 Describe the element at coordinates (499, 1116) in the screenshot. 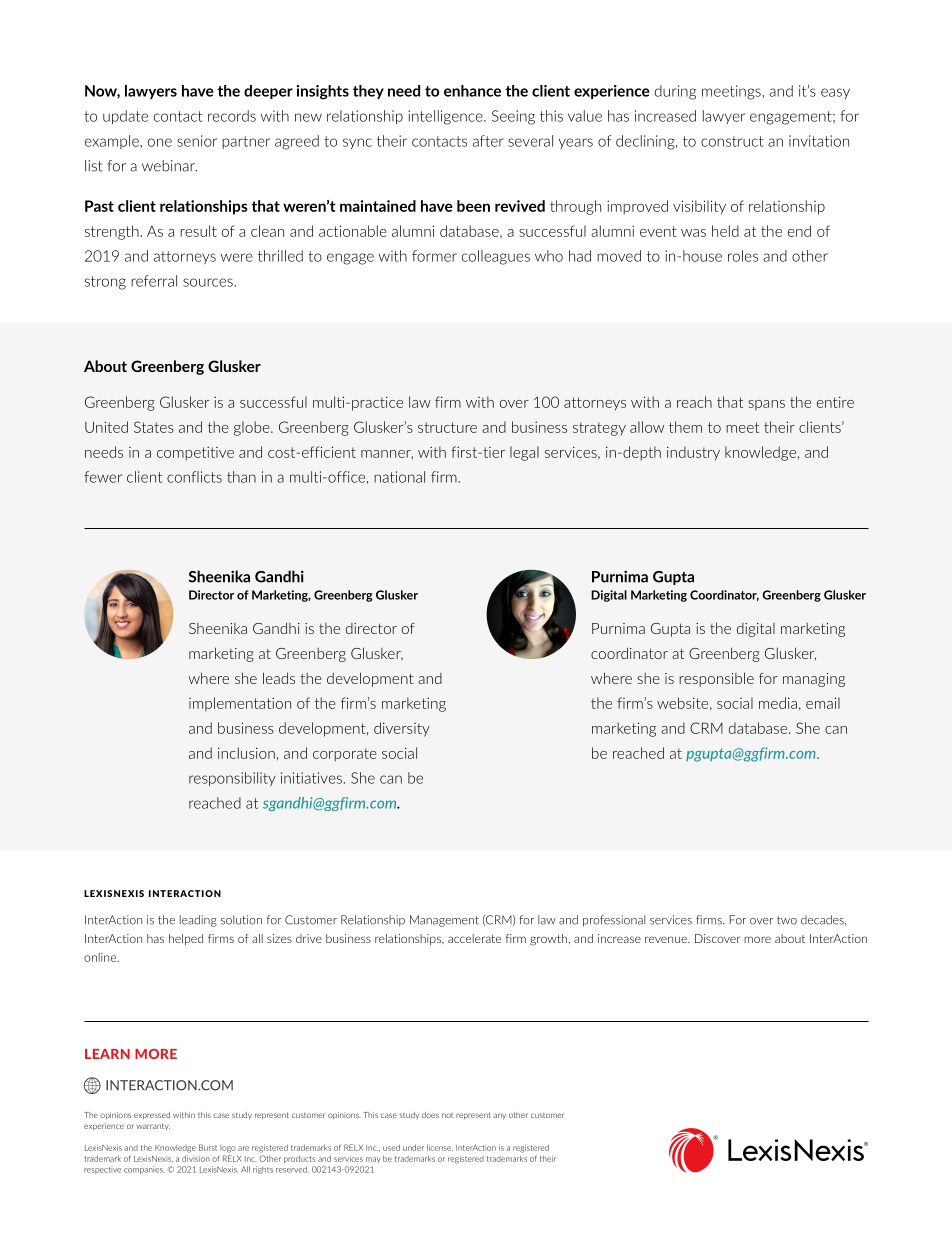

I see `any` at that location.
